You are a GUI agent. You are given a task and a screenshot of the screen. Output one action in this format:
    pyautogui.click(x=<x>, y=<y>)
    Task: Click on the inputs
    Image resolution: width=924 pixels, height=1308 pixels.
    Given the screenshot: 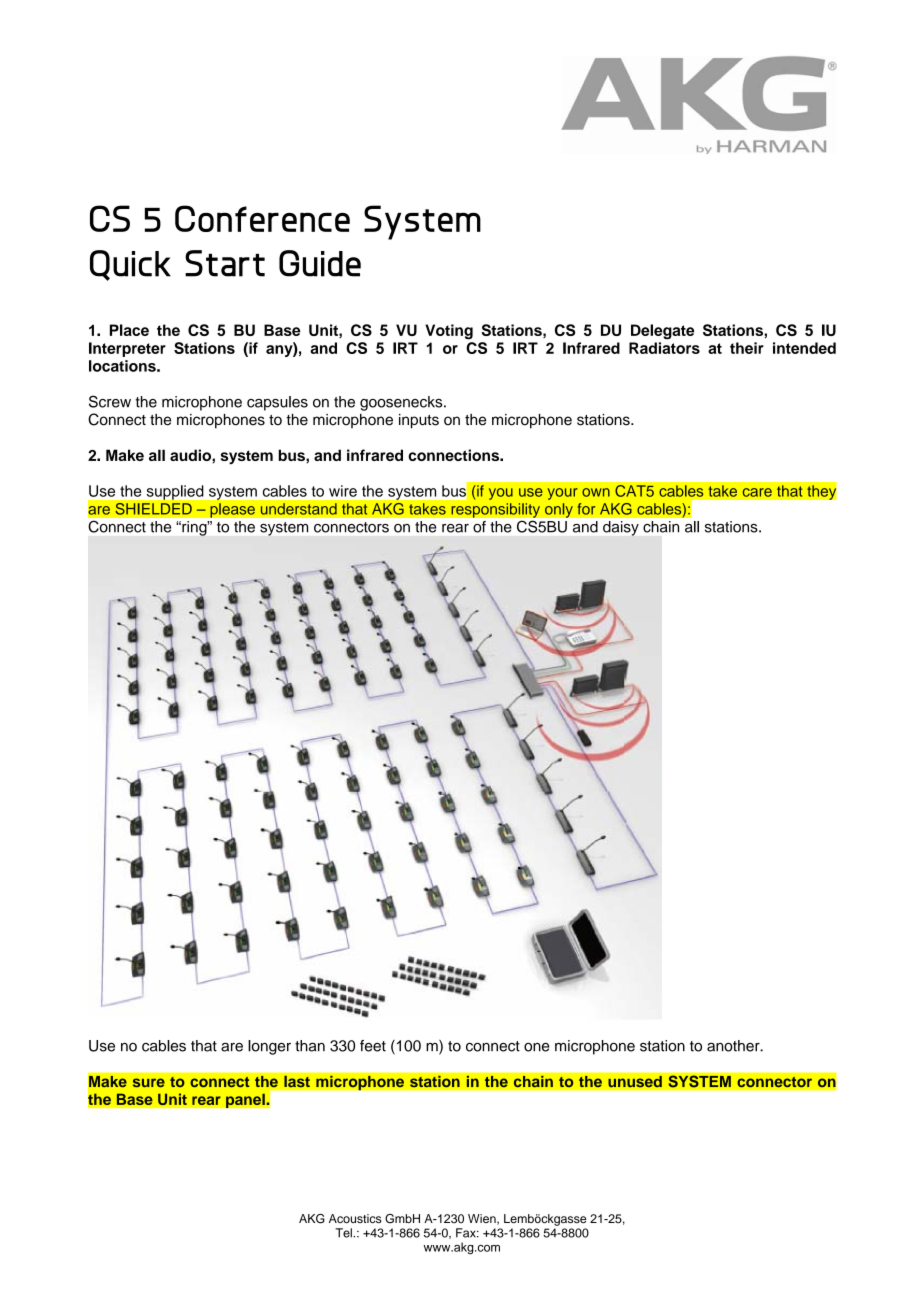 What is the action you would take?
    pyautogui.click(x=419, y=421)
